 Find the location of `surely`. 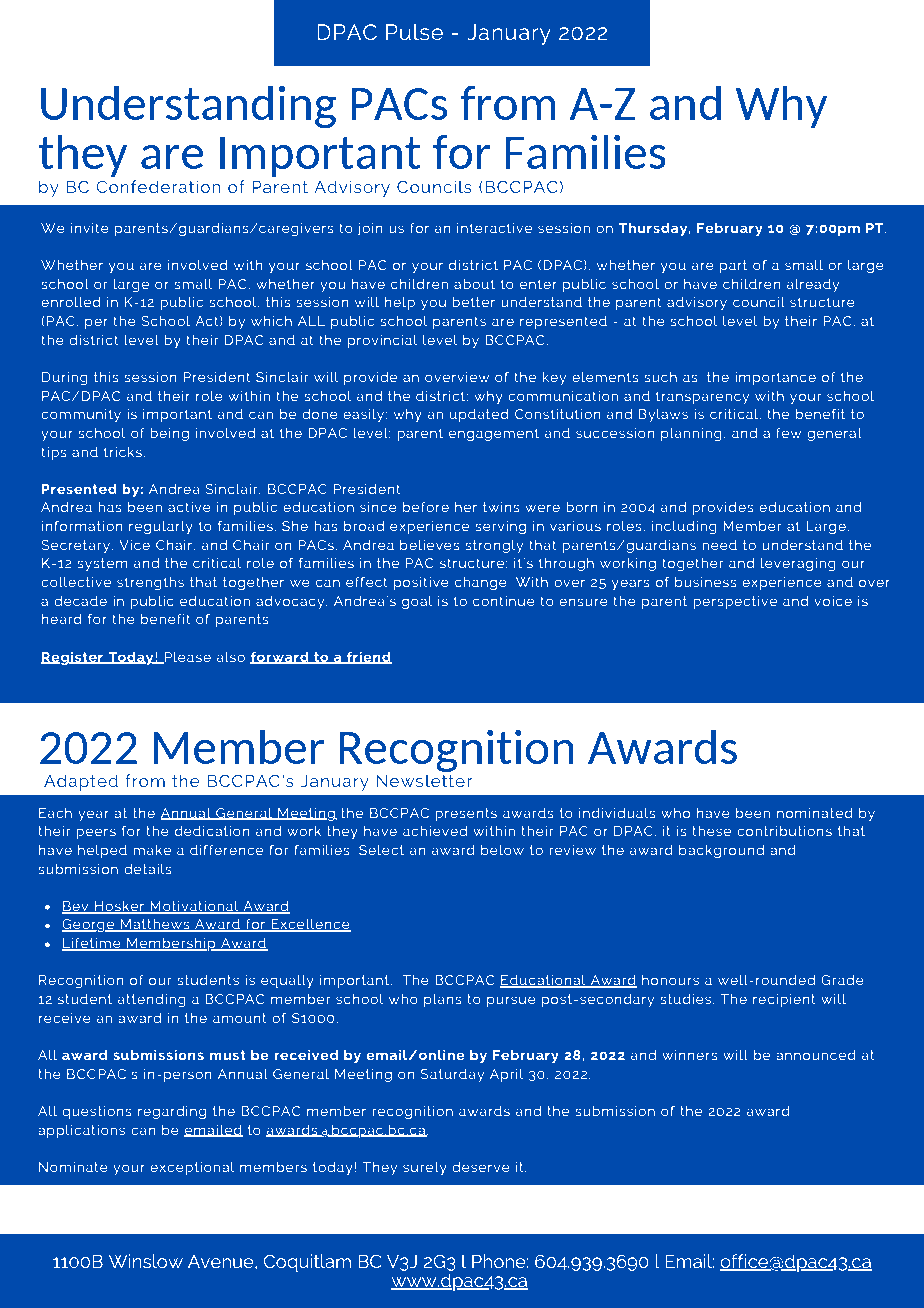

surely is located at coordinates (425, 1168).
